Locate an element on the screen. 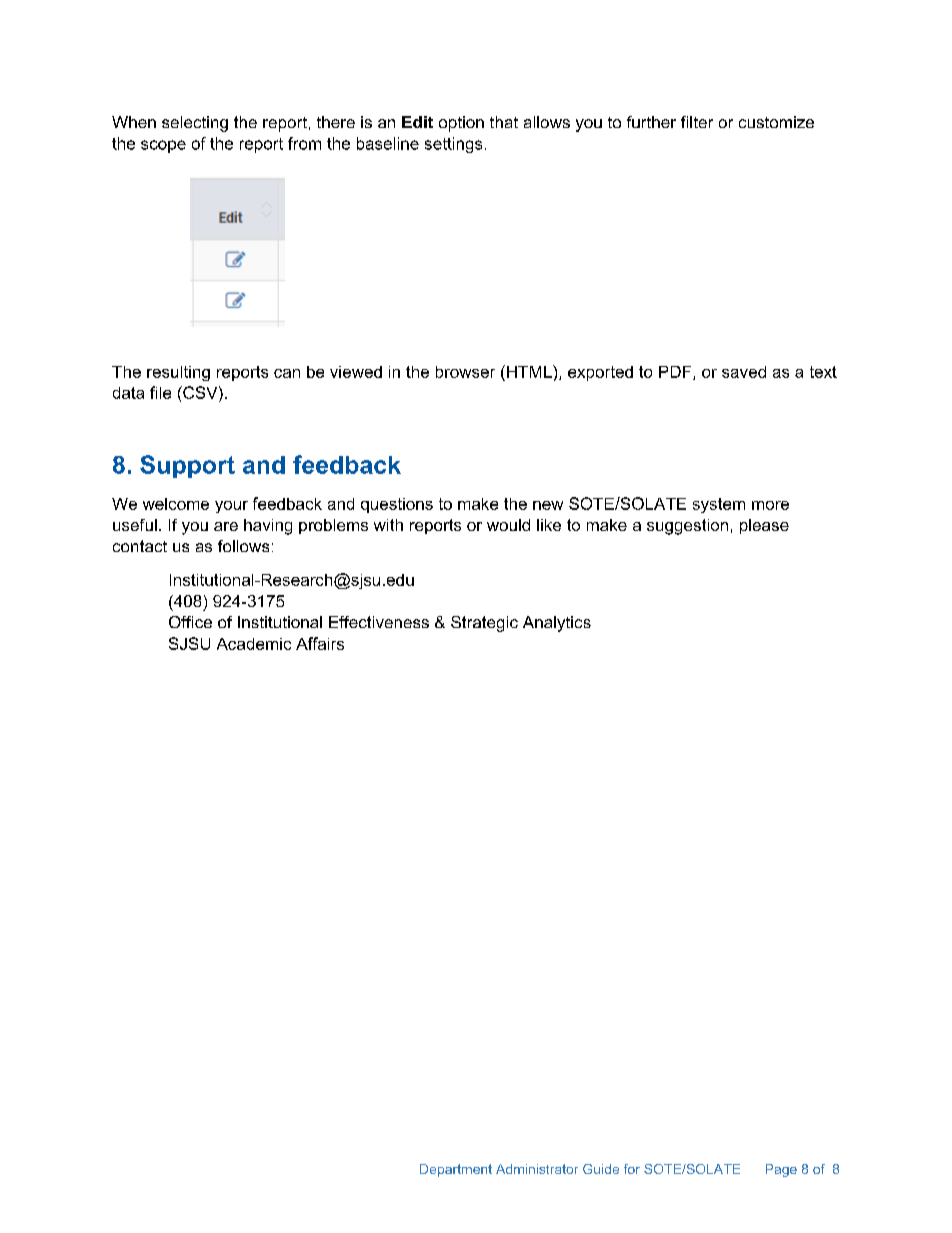 The width and height of the screenshot is (952, 1233). system is located at coordinates (719, 505).
